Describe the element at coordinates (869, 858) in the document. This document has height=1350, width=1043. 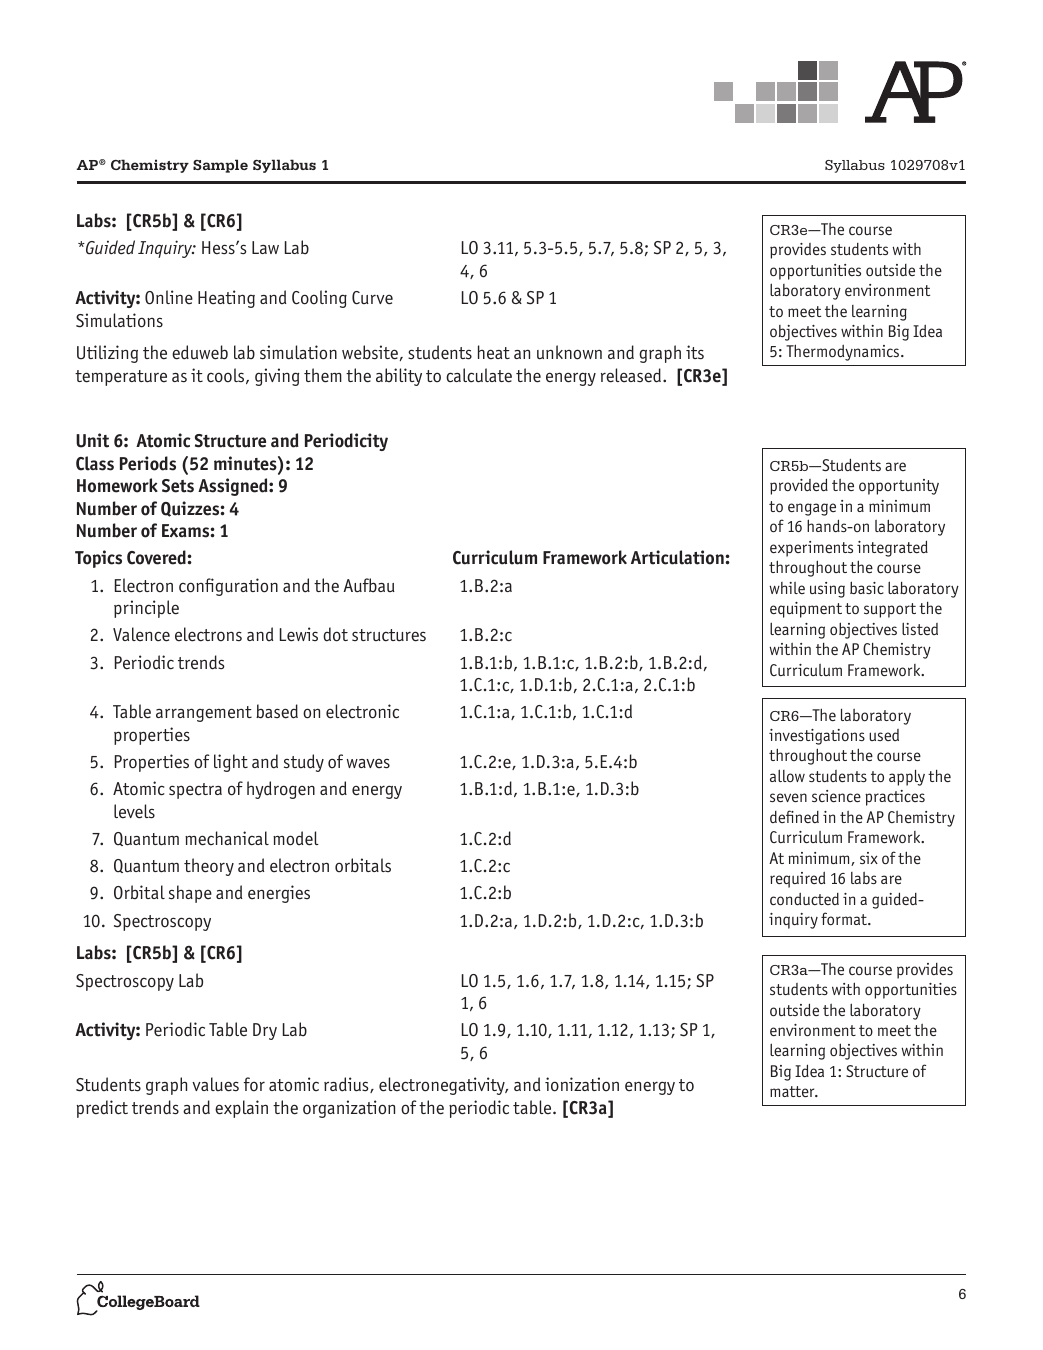
I see `six` at that location.
